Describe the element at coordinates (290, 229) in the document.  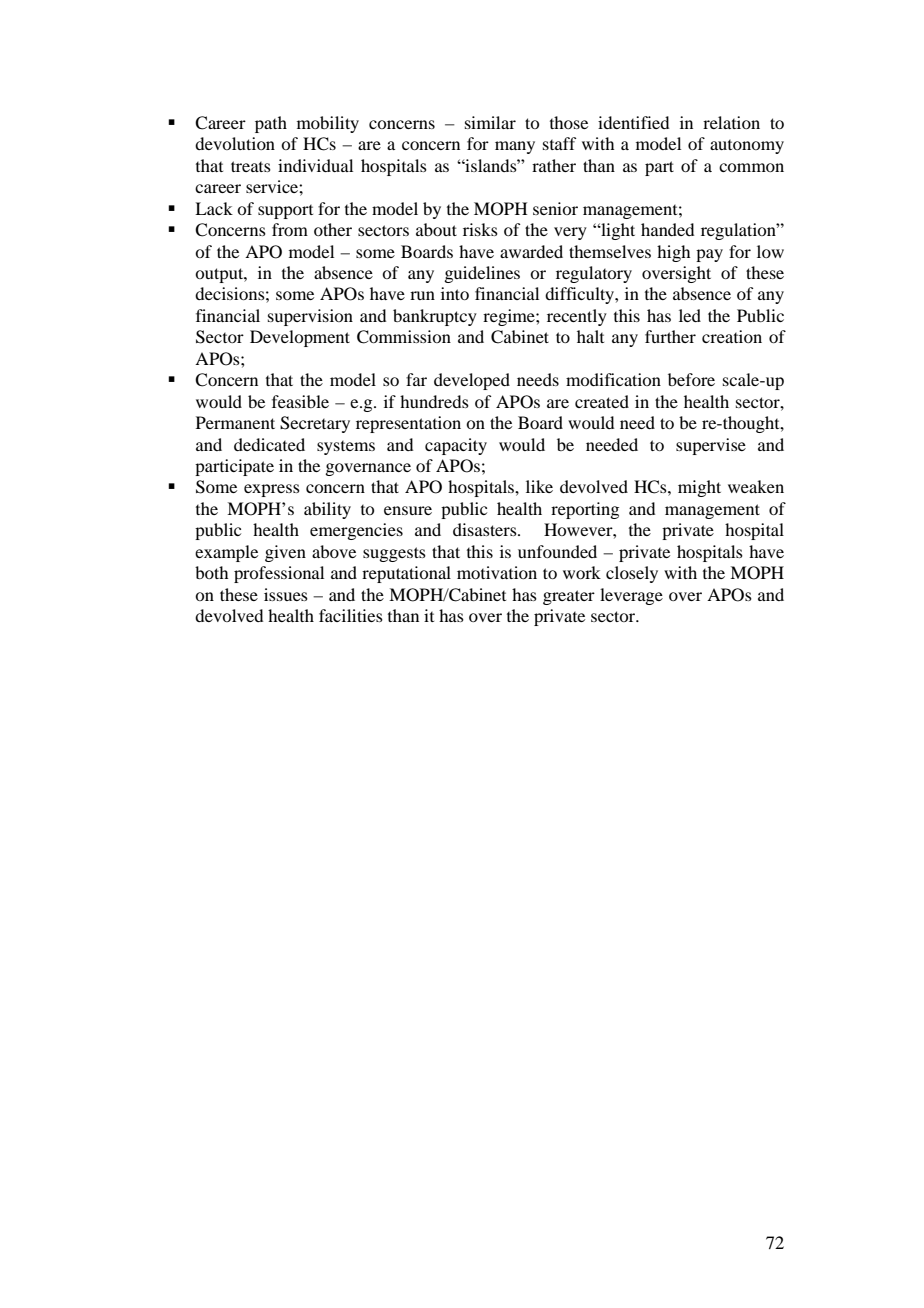
I see `from` at that location.
